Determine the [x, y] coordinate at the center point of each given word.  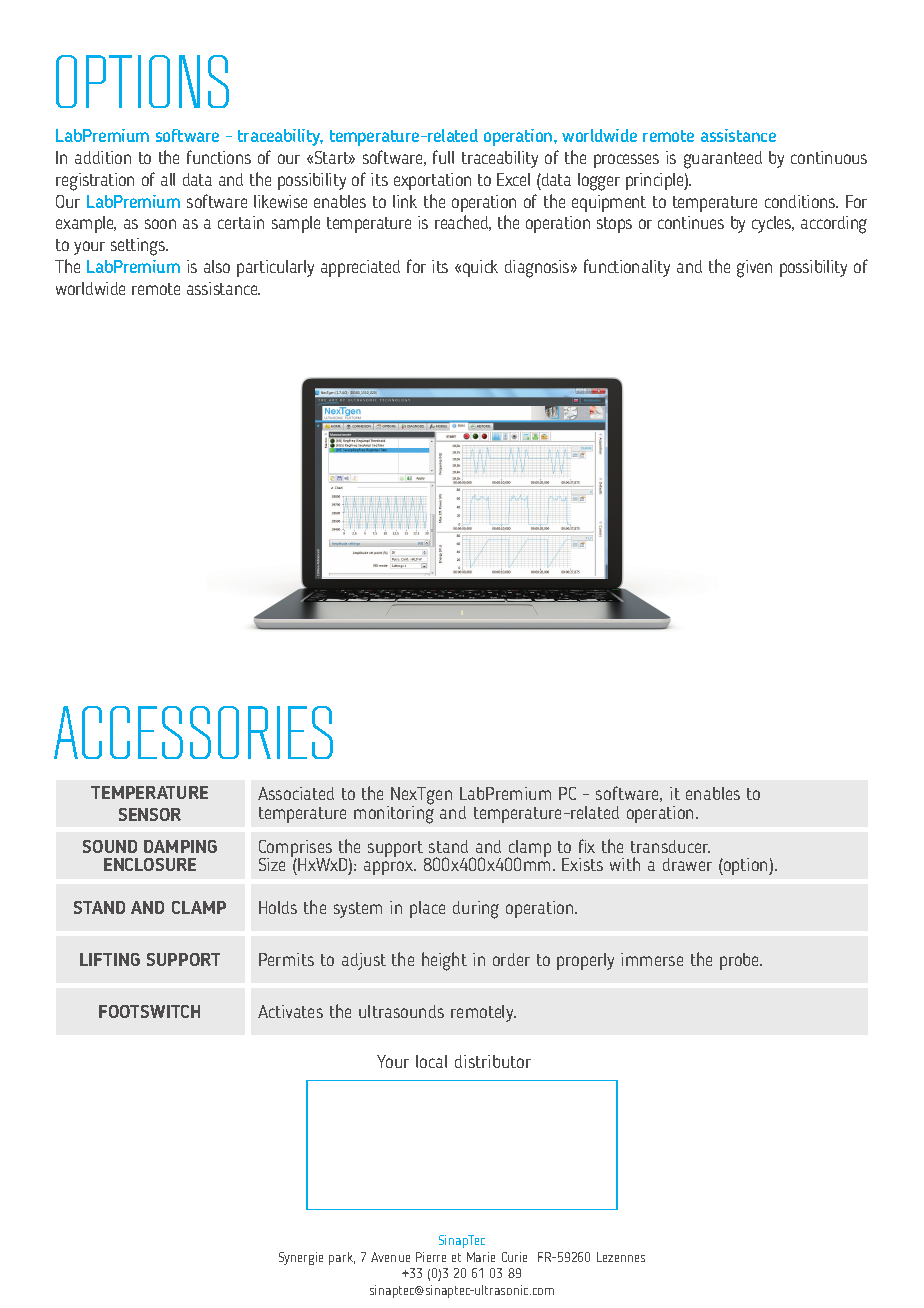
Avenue [390, 1257]
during [476, 910]
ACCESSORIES [193, 732]
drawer [687, 864]
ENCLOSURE [150, 864]
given [754, 269]
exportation [432, 181]
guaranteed [723, 160]
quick [480, 268]
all [168, 179]
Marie [481, 1257]
